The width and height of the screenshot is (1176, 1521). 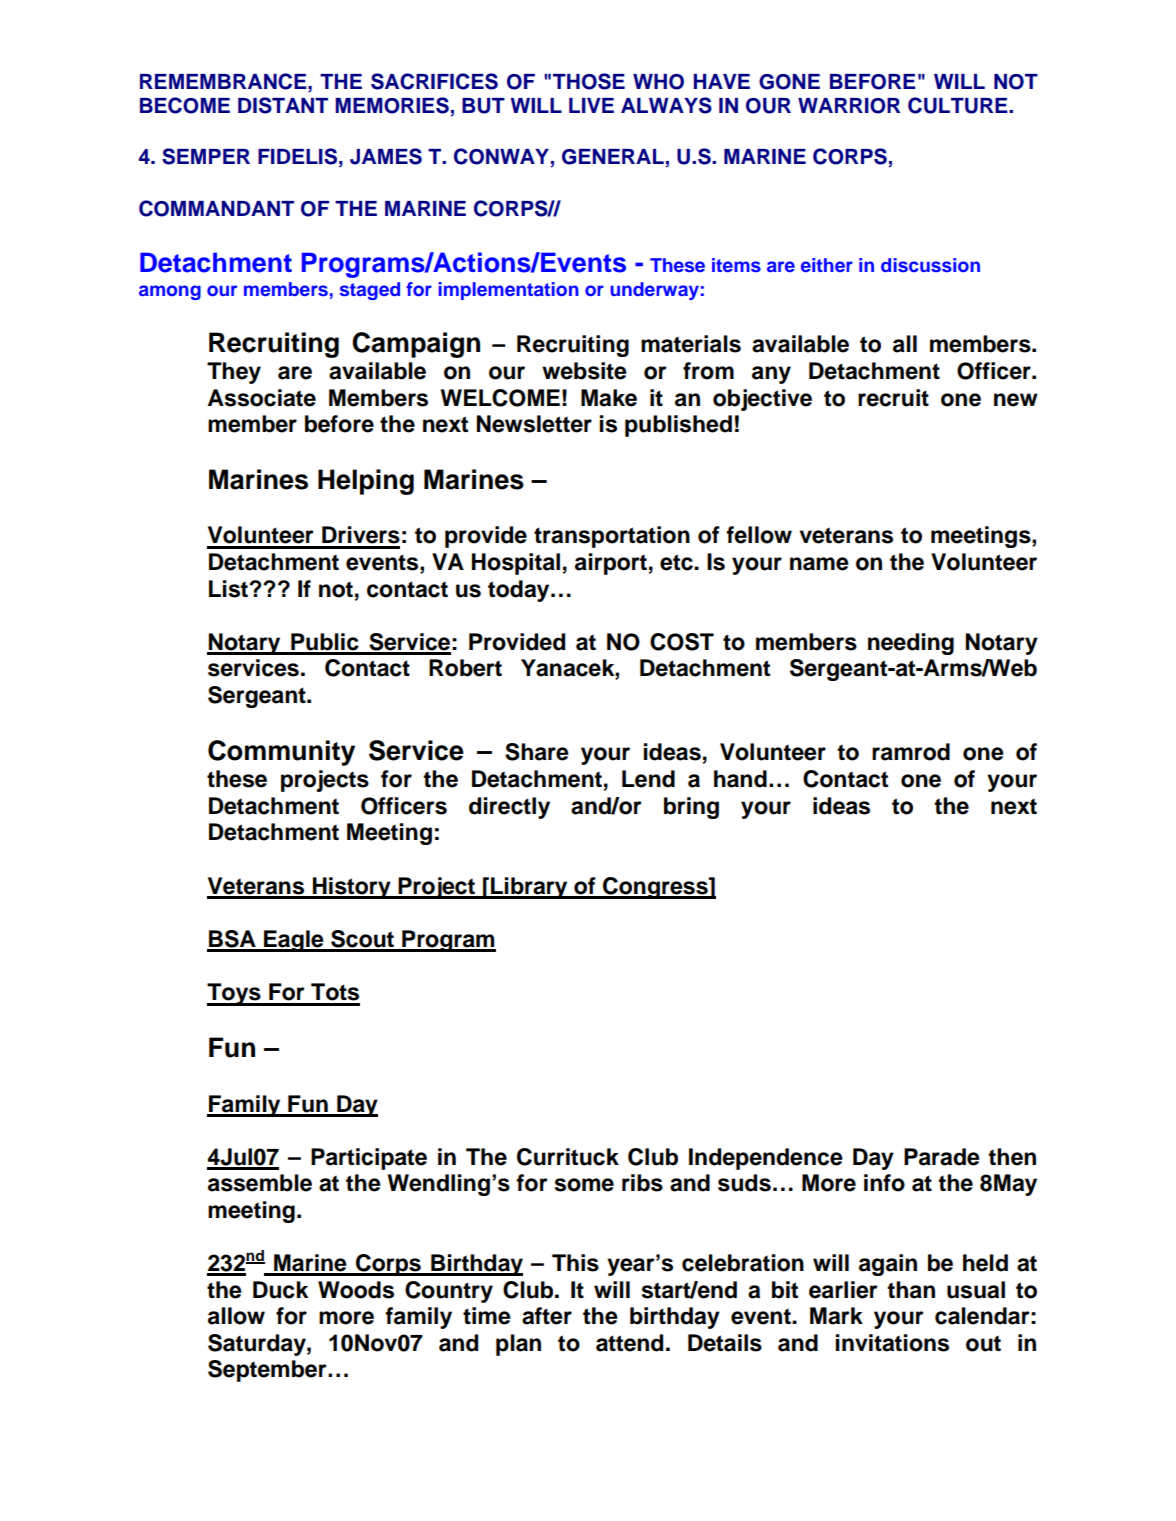 What do you see at coordinates (235, 994) in the screenshot?
I see `Toys` at bounding box center [235, 994].
